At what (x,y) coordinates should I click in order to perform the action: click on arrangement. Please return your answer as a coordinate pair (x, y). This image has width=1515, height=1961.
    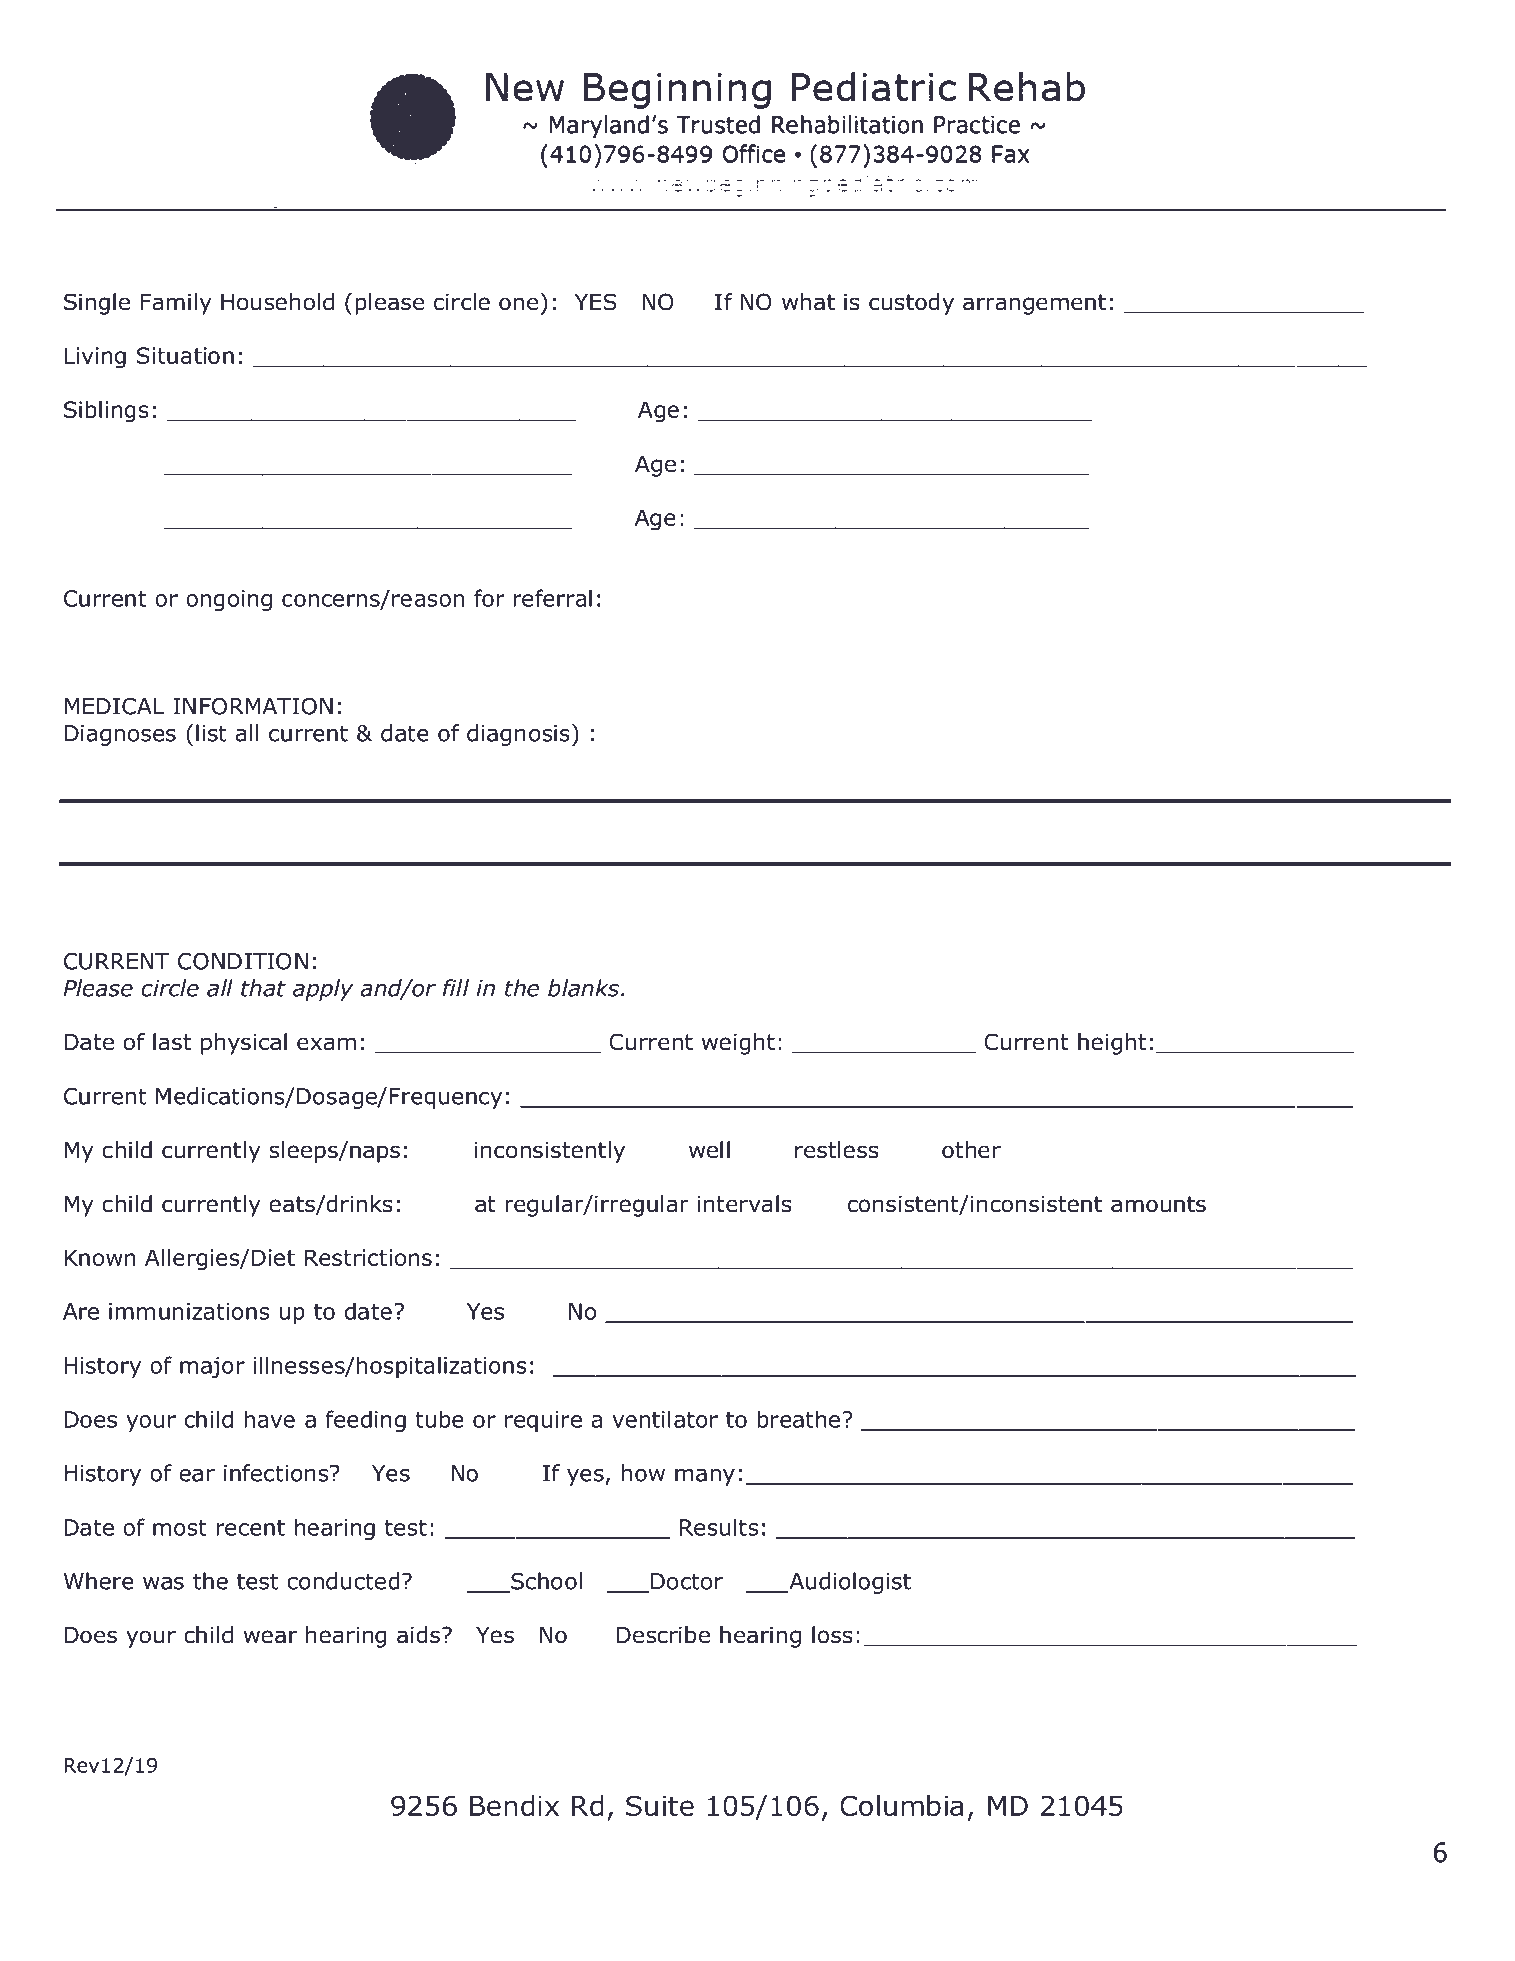
    Looking at the image, I should click on (1034, 304).
